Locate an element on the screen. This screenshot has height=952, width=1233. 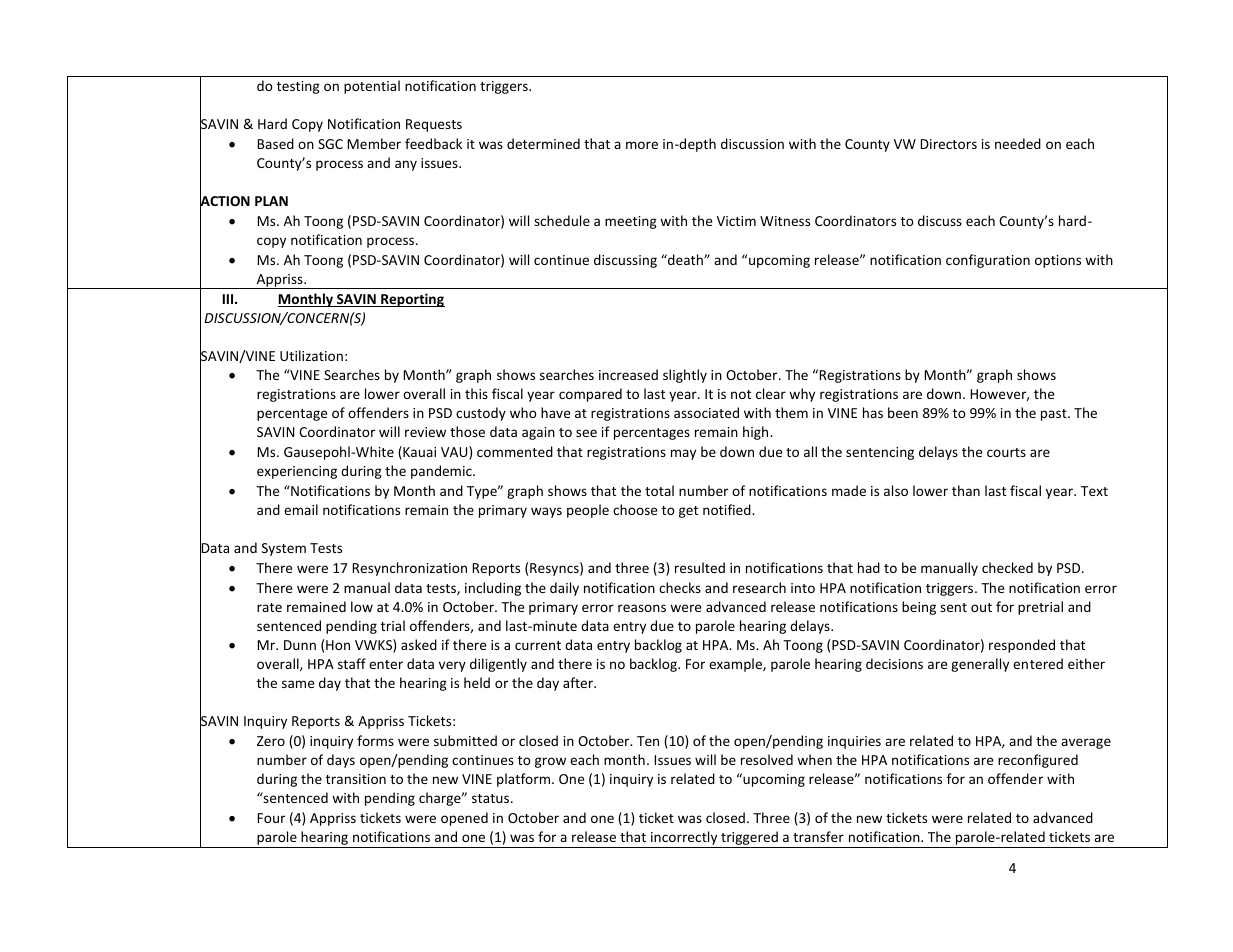
experiencing is located at coordinates (297, 472).
